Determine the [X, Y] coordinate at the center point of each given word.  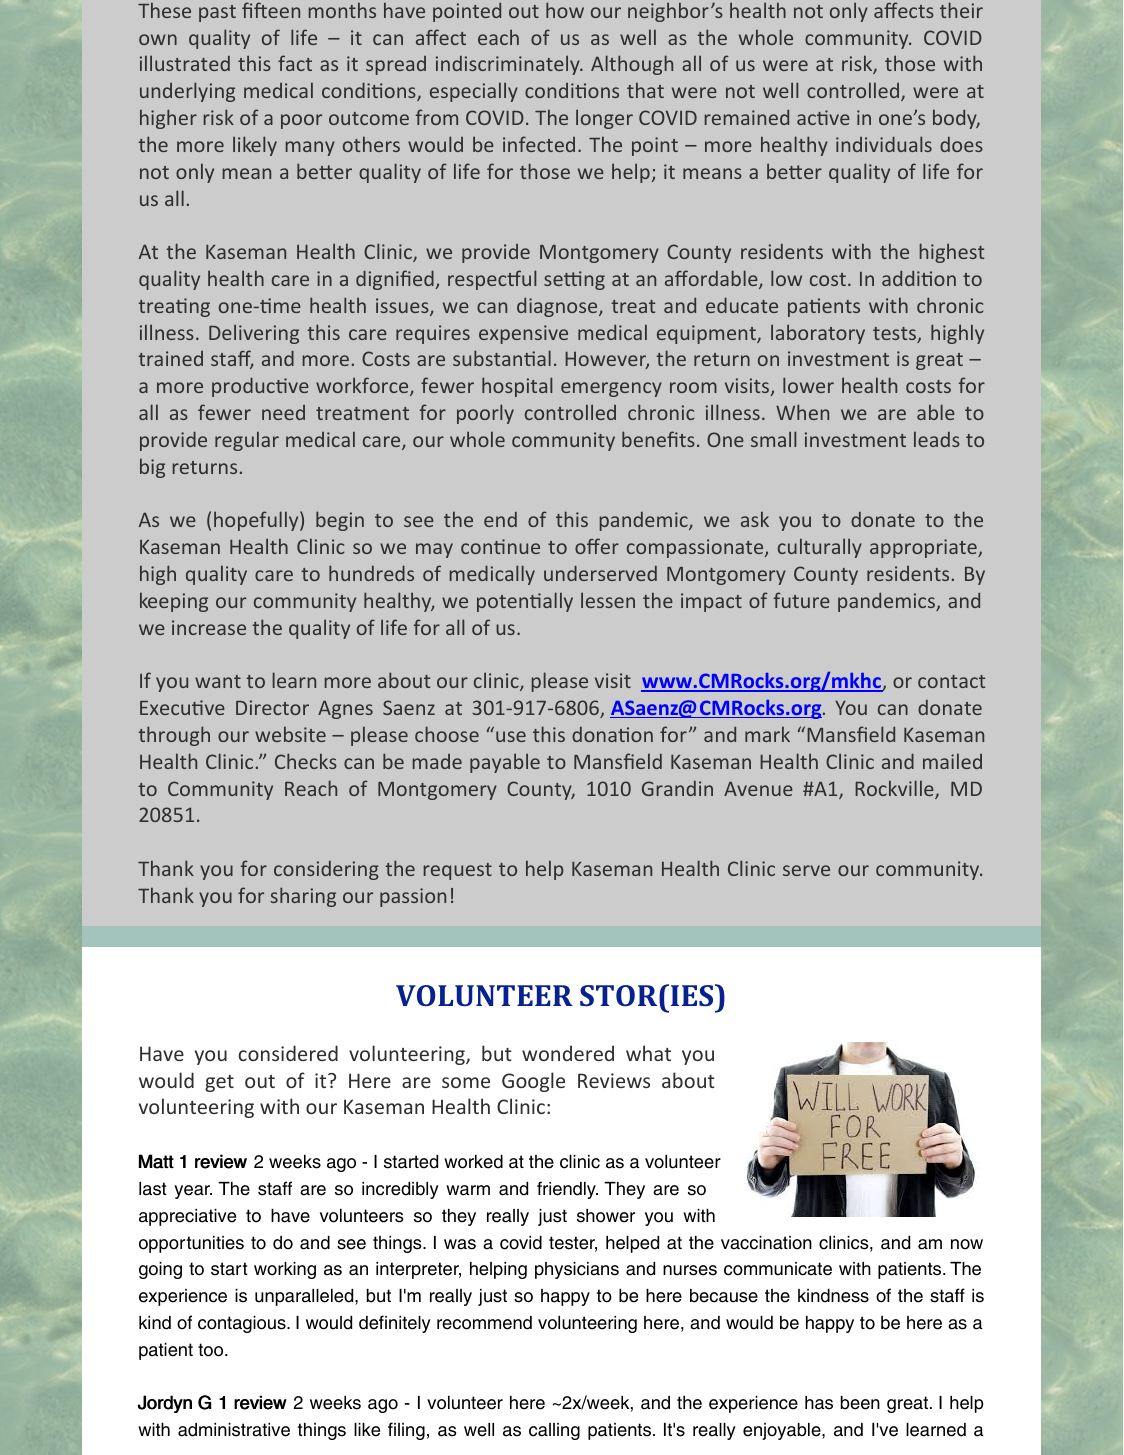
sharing [303, 897]
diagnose [558, 307]
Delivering [254, 334]
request [458, 871]
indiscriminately [509, 65]
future [802, 600]
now [967, 1244]
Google [533, 1082]
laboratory [818, 334]
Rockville [895, 789]
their [961, 10]
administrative [234, 1430]
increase [209, 627]
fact [295, 63]
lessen [608, 600]
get [219, 1083]
